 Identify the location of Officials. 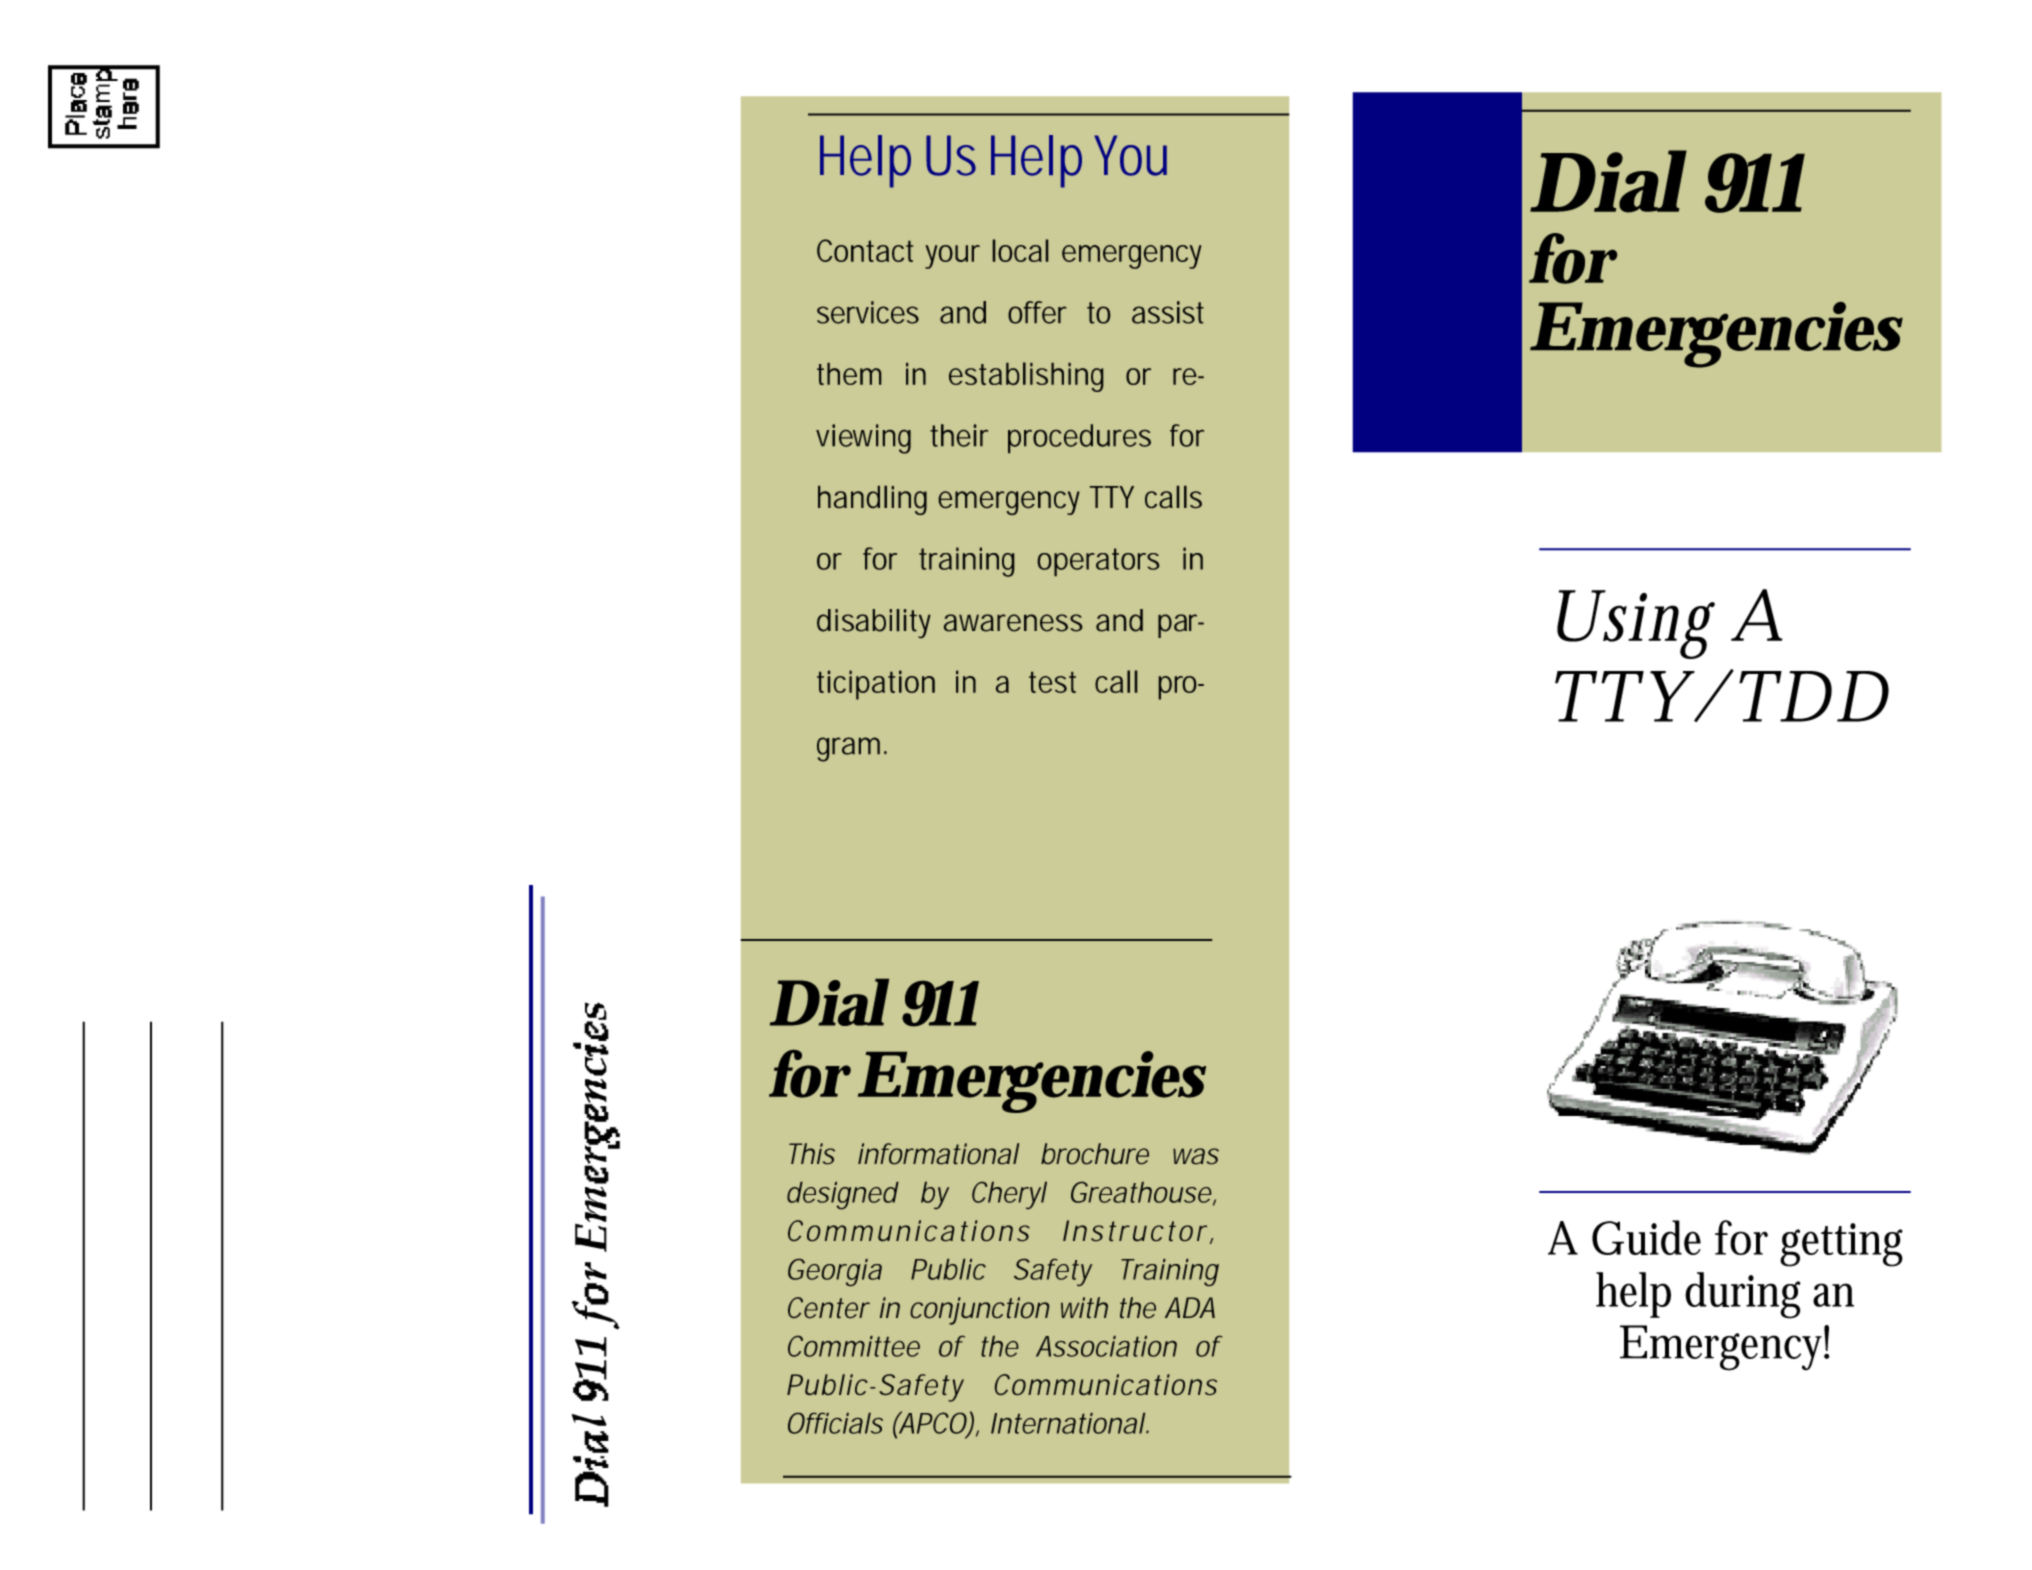
(835, 1423).
